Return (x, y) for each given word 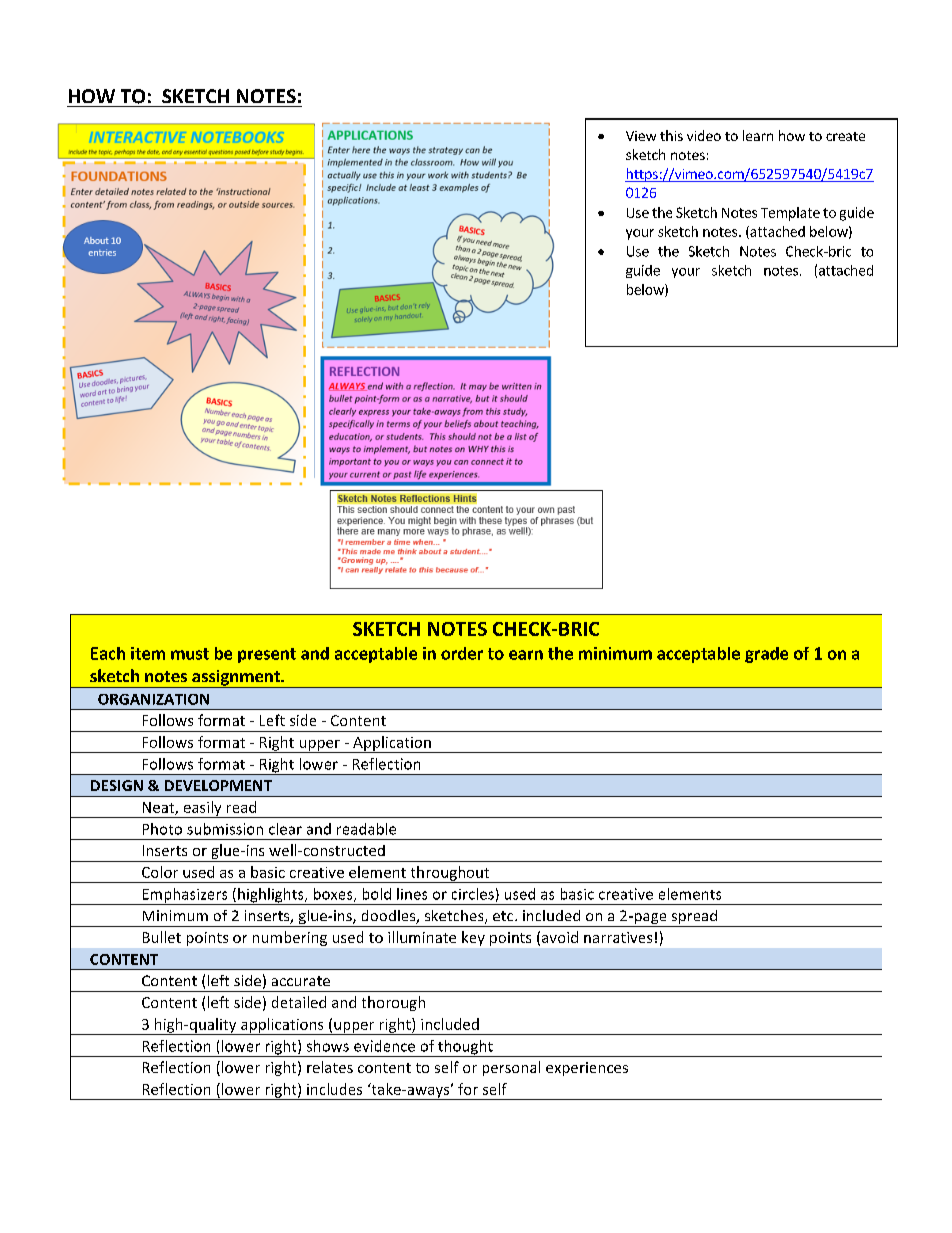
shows (328, 1046)
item (148, 653)
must (190, 654)
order (462, 653)
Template (790, 214)
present (267, 655)
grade (766, 655)
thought (465, 1048)
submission (225, 829)
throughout (450, 874)
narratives (618, 937)
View (641, 136)
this (671, 135)
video (704, 135)
